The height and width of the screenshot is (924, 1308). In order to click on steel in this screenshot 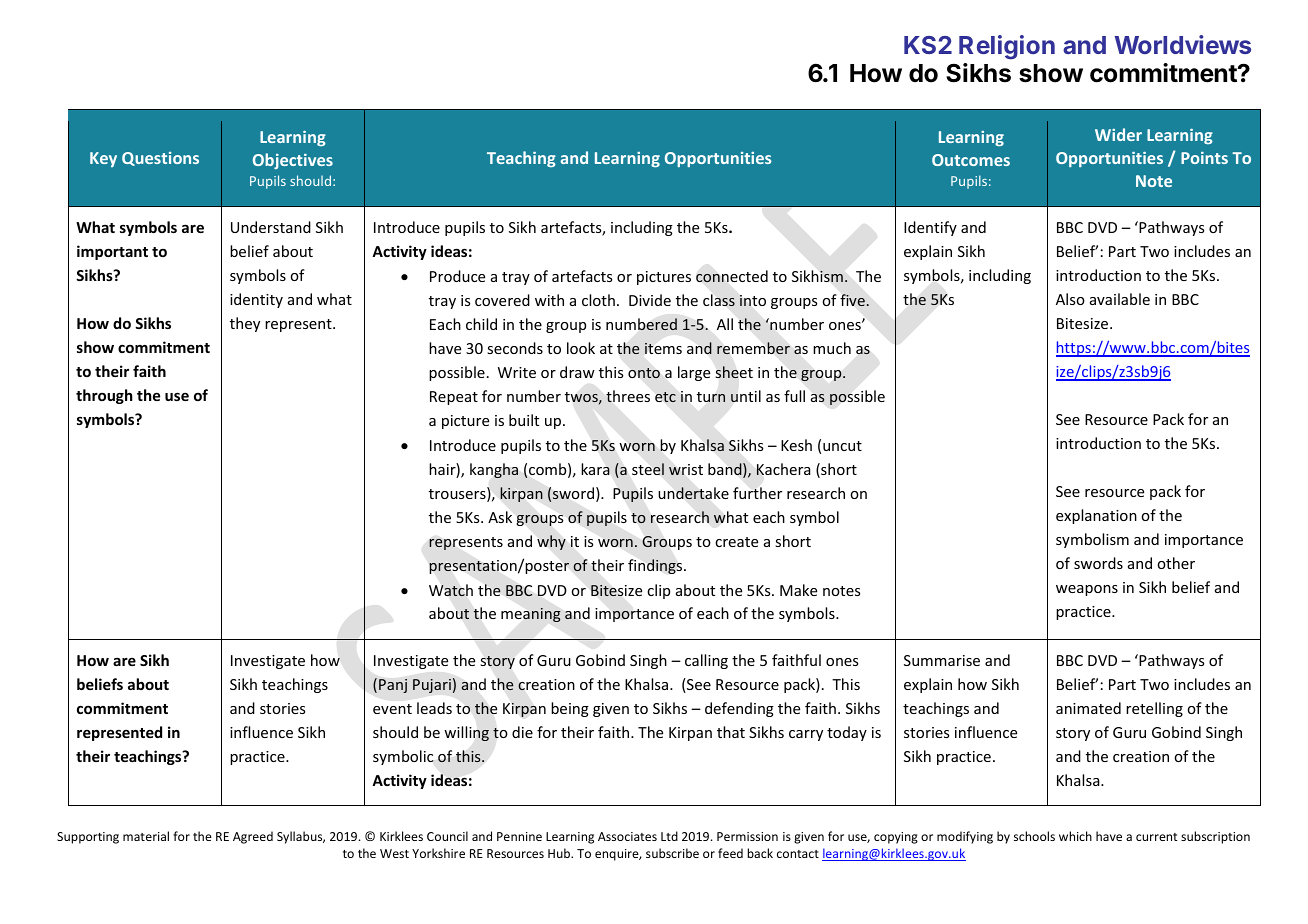, I will do `click(648, 469)`.
